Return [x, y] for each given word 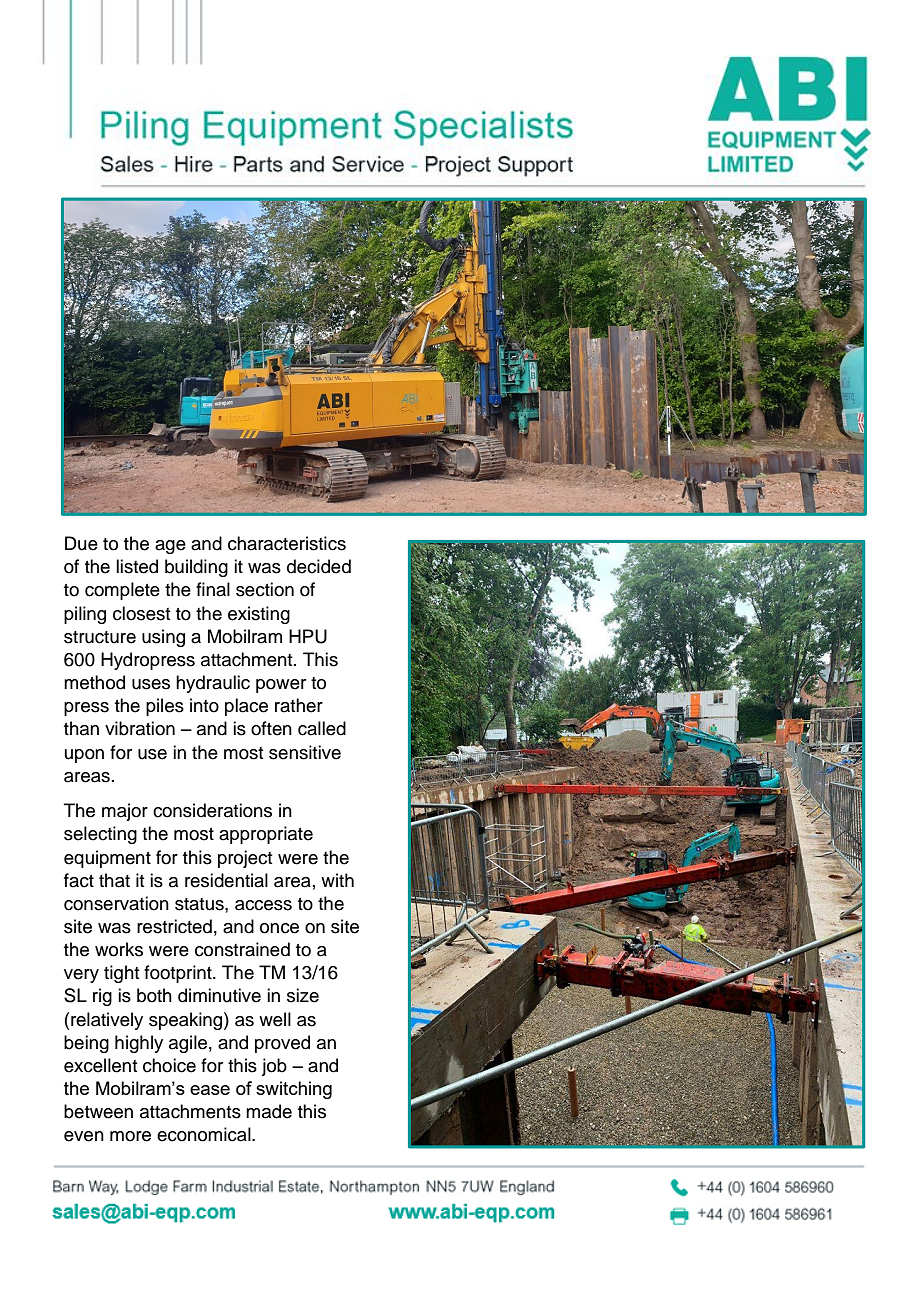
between [98, 1111]
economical [205, 1134]
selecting [100, 835]
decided [319, 566]
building [196, 568]
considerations [212, 810]
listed [137, 566]
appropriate [266, 835]
